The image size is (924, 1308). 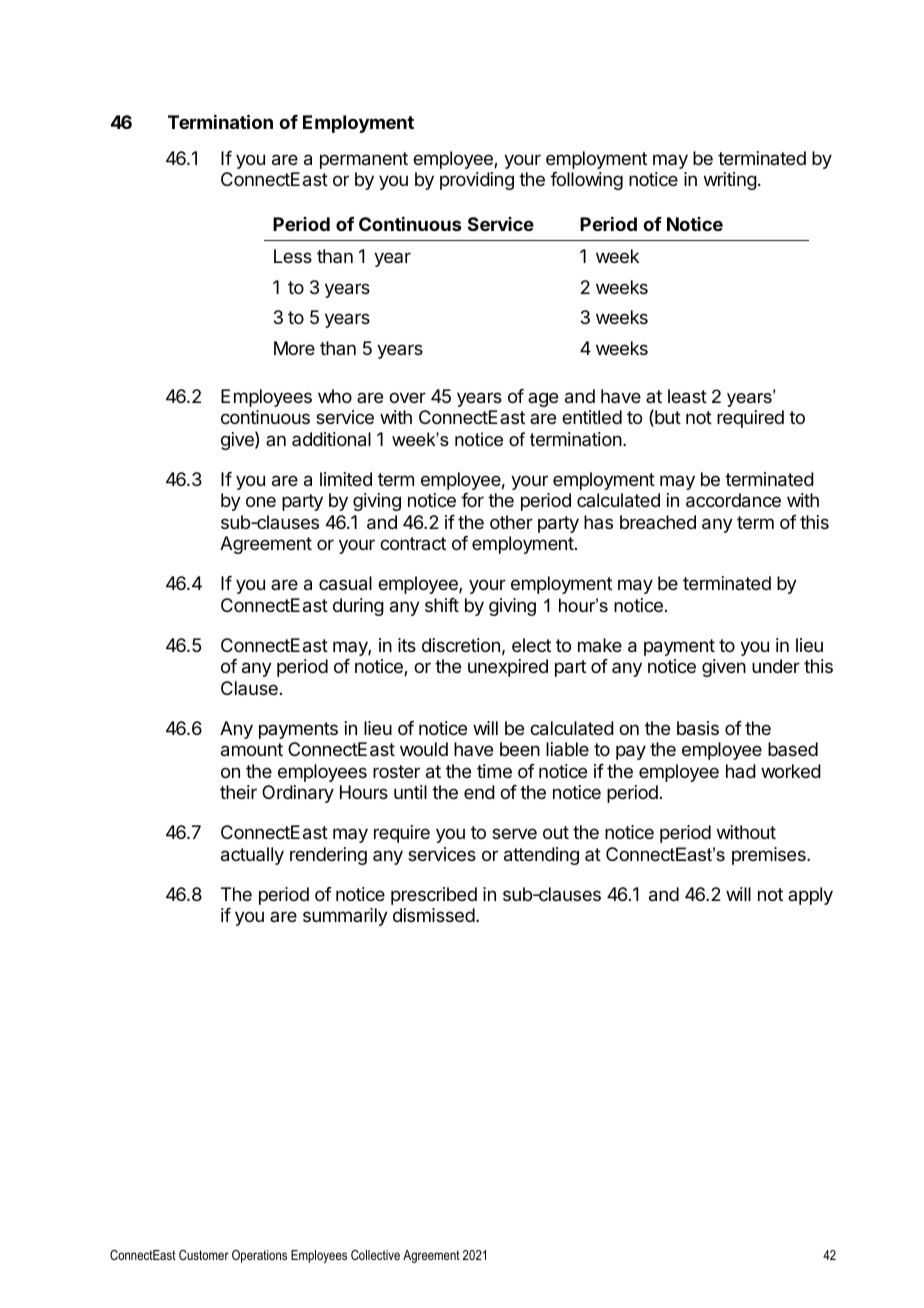 I want to click on Less, so click(x=293, y=256).
